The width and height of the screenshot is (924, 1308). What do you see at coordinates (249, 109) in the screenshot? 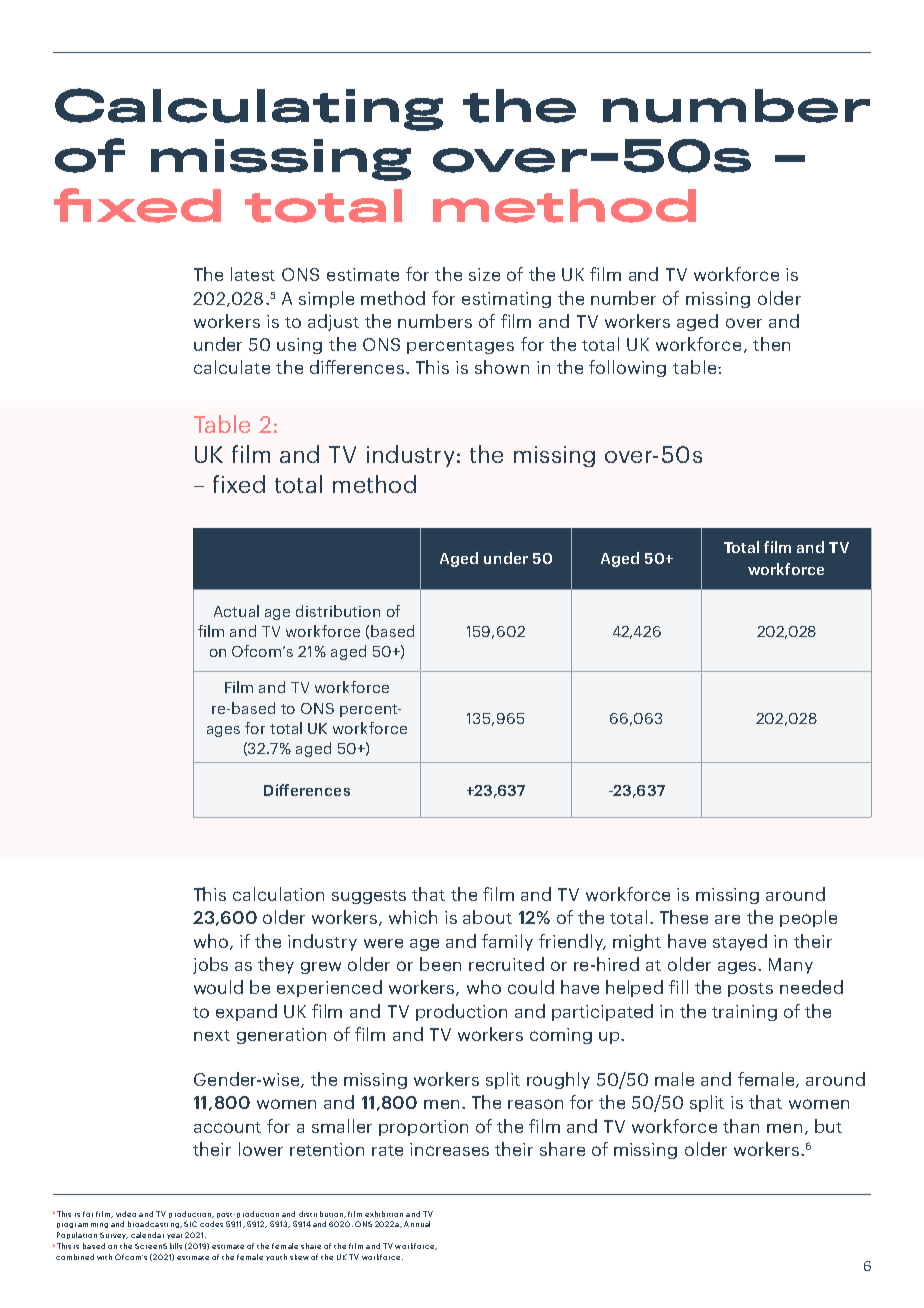
I see `Calculating` at bounding box center [249, 109].
